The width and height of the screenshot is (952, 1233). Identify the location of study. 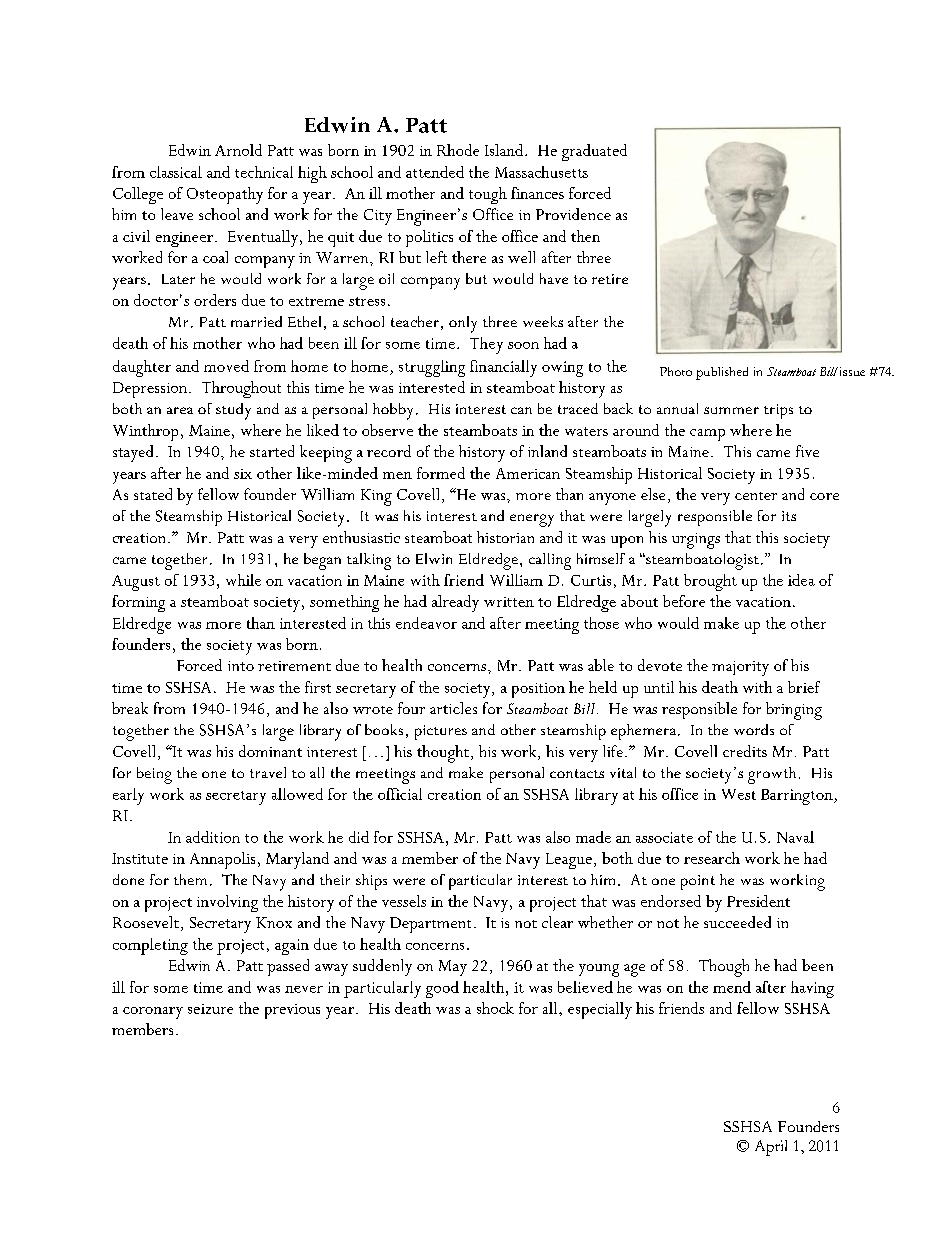
(233, 411).
